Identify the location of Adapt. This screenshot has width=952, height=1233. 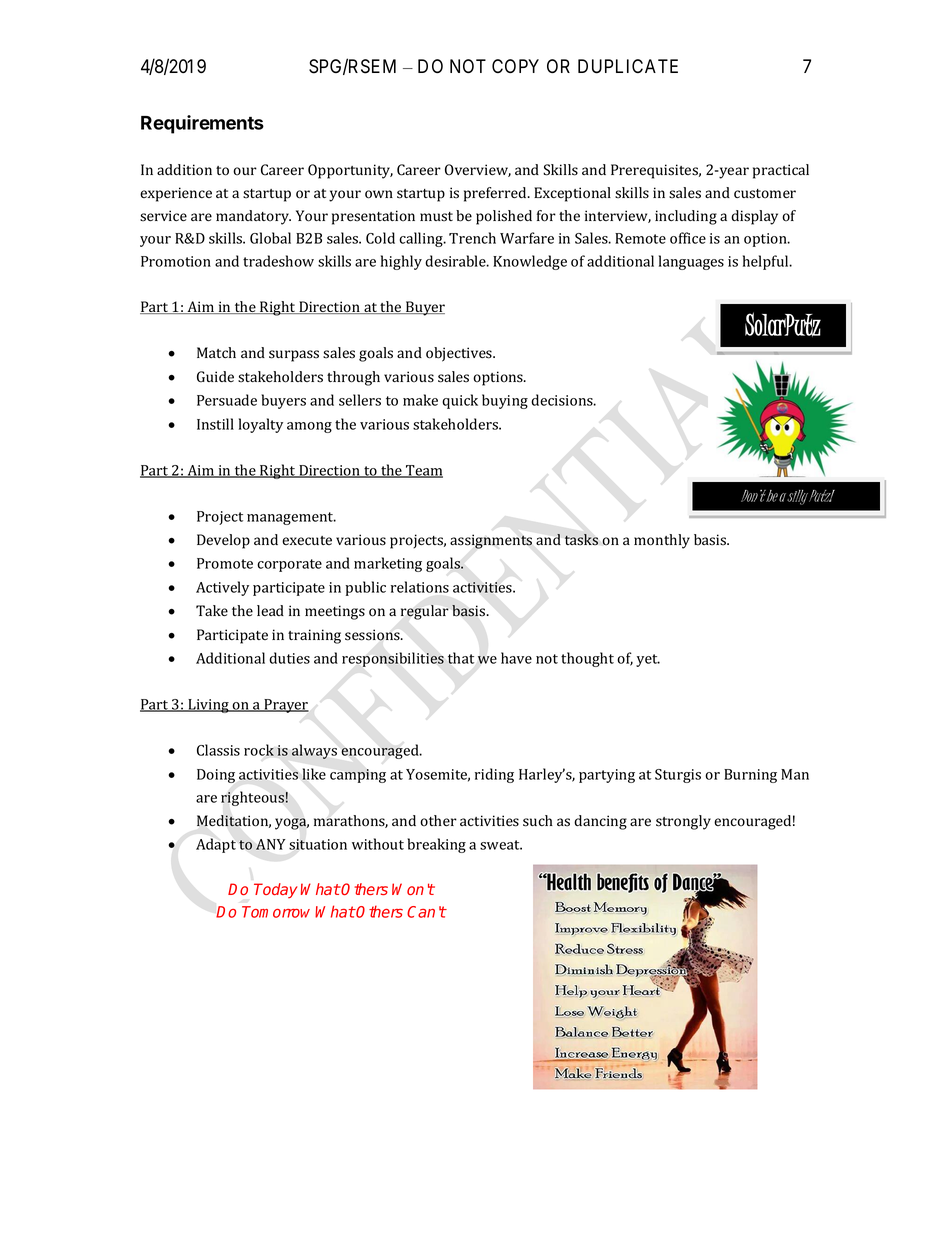
(216, 845).
